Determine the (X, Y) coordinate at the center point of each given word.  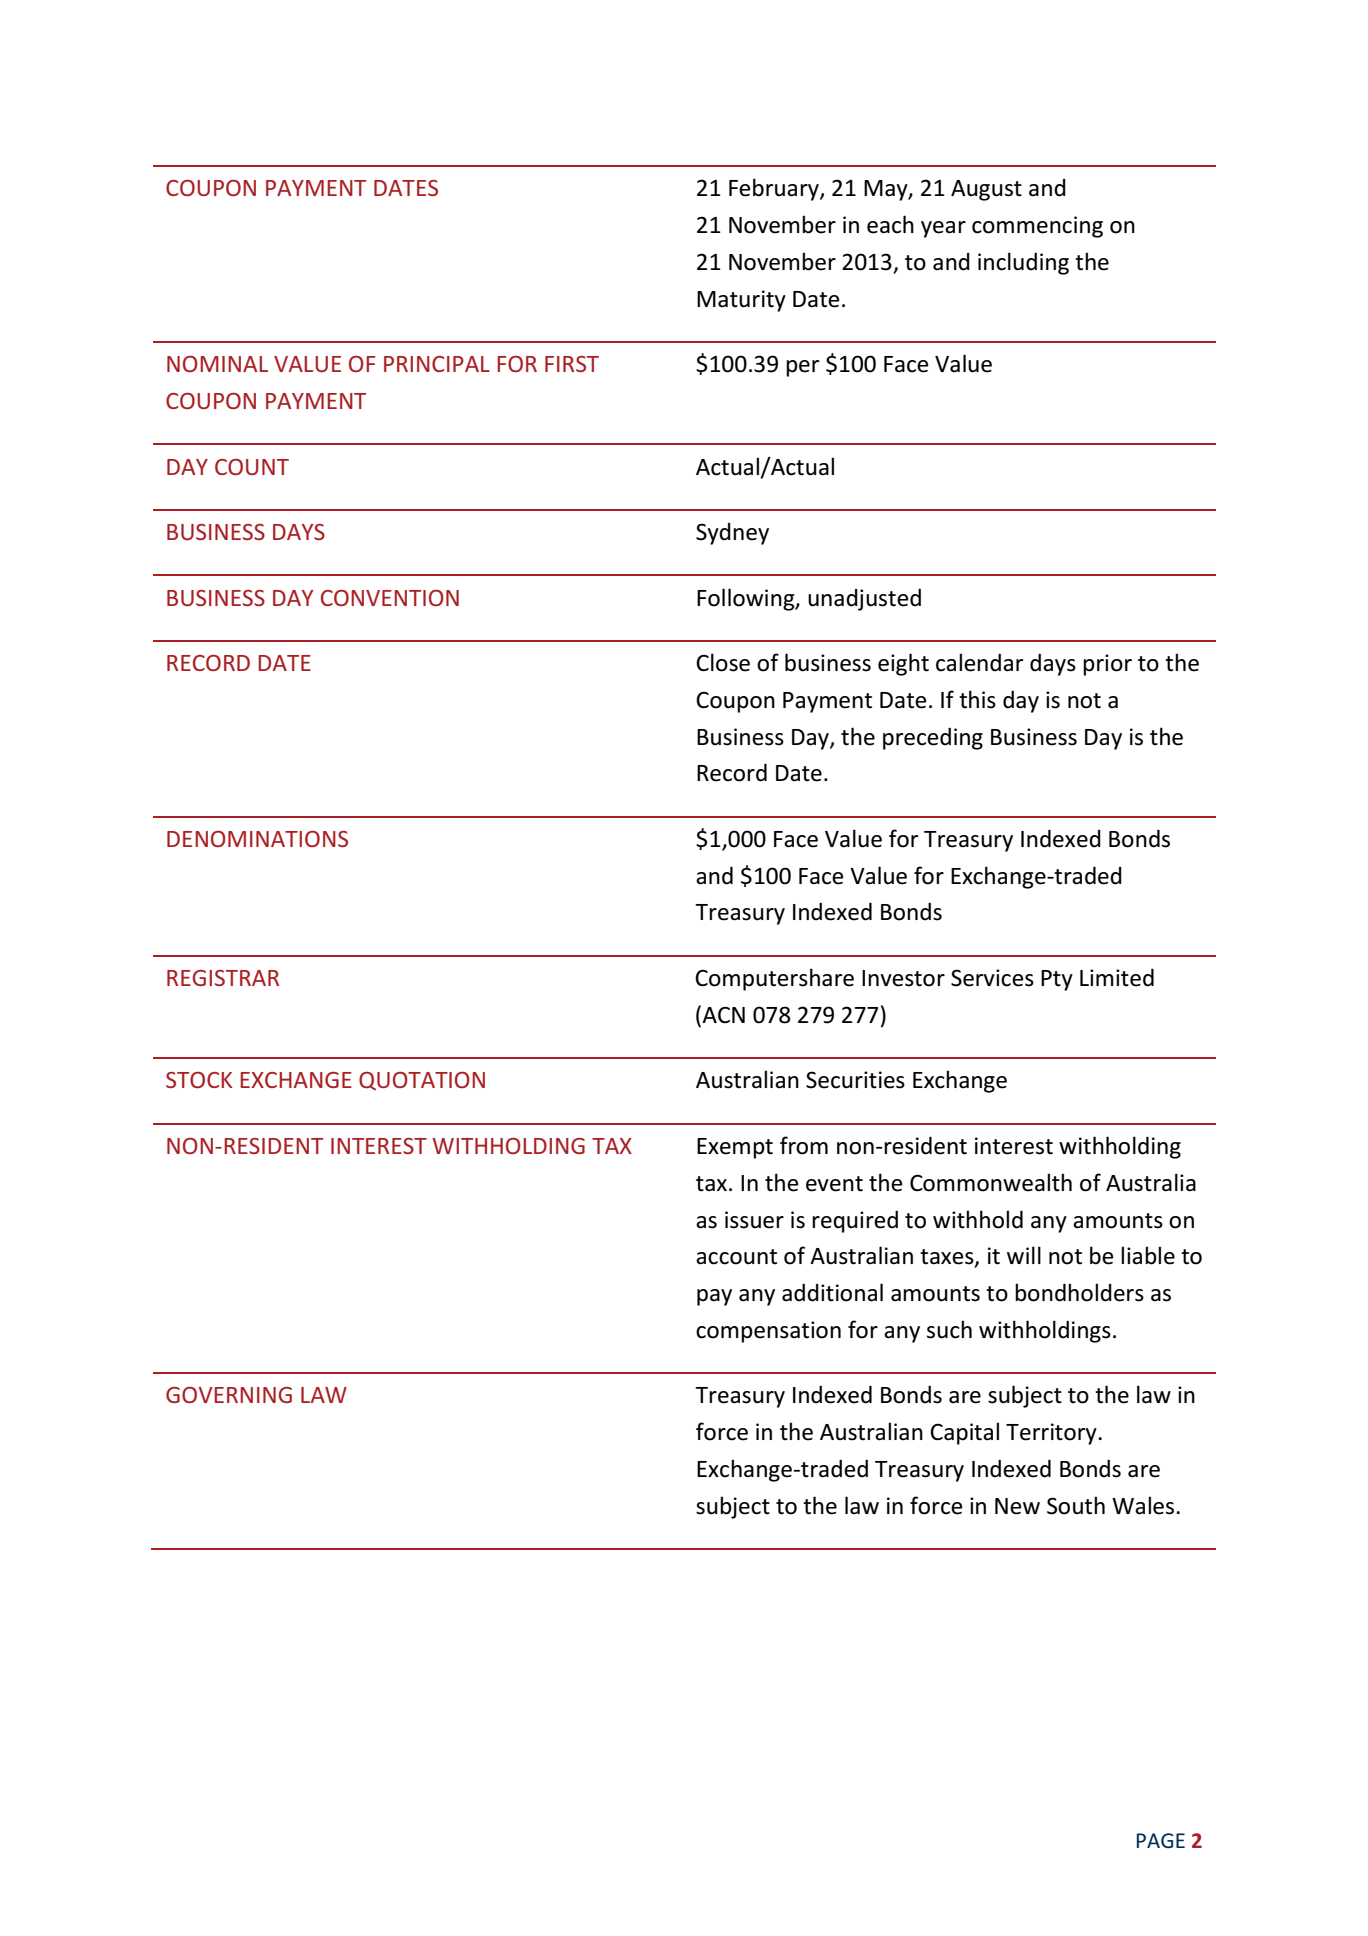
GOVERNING (229, 1395)
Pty (1057, 980)
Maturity (741, 301)
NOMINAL (217, 364)
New (1017, 1506)
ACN (722, 1014)
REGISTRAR (223, 978)
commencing (1037, 227)
